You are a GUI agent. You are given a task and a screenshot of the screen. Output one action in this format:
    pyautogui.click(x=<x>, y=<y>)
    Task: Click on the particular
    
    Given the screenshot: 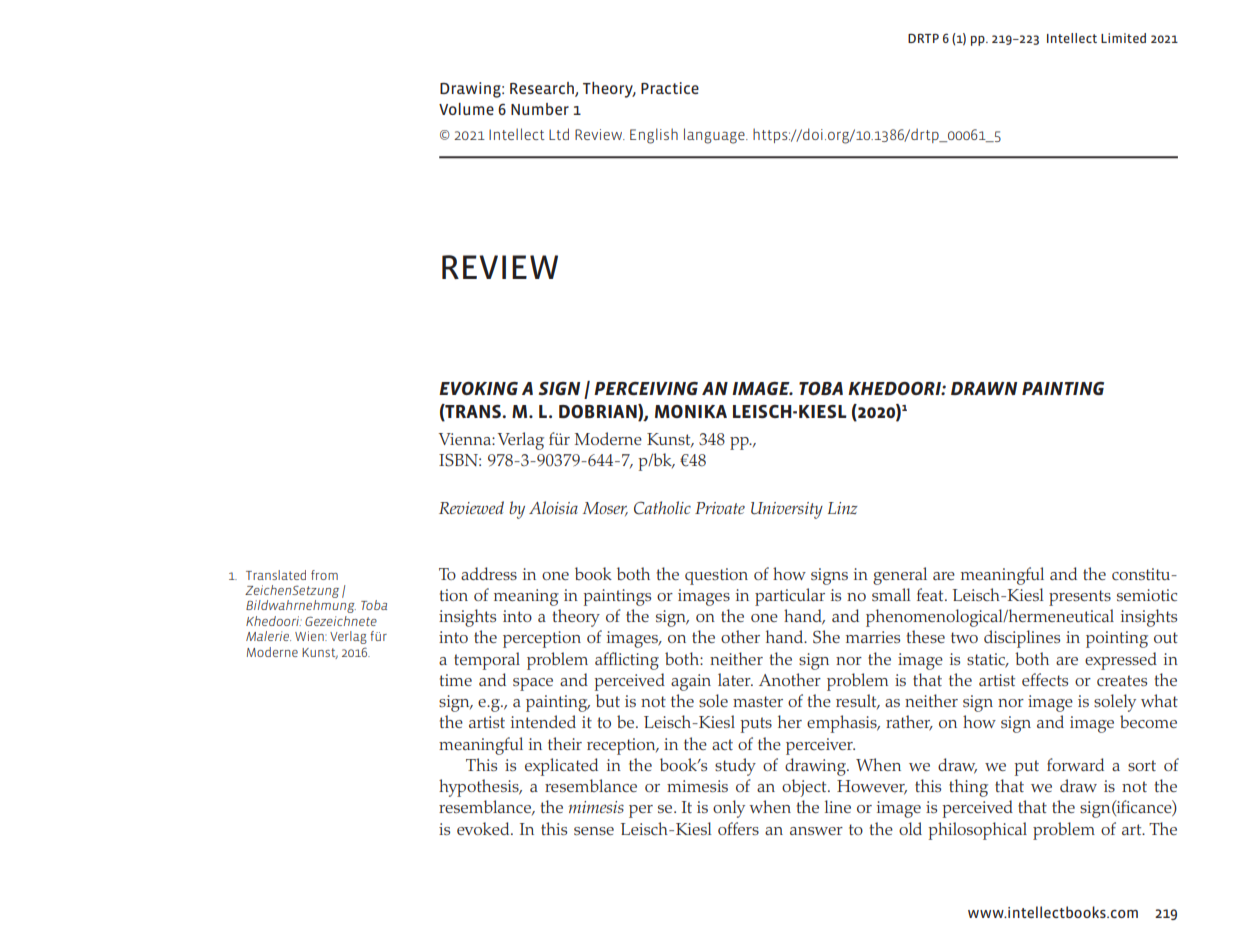 What is the action you would take?
    pyautogui.click(x=790, y=597)
